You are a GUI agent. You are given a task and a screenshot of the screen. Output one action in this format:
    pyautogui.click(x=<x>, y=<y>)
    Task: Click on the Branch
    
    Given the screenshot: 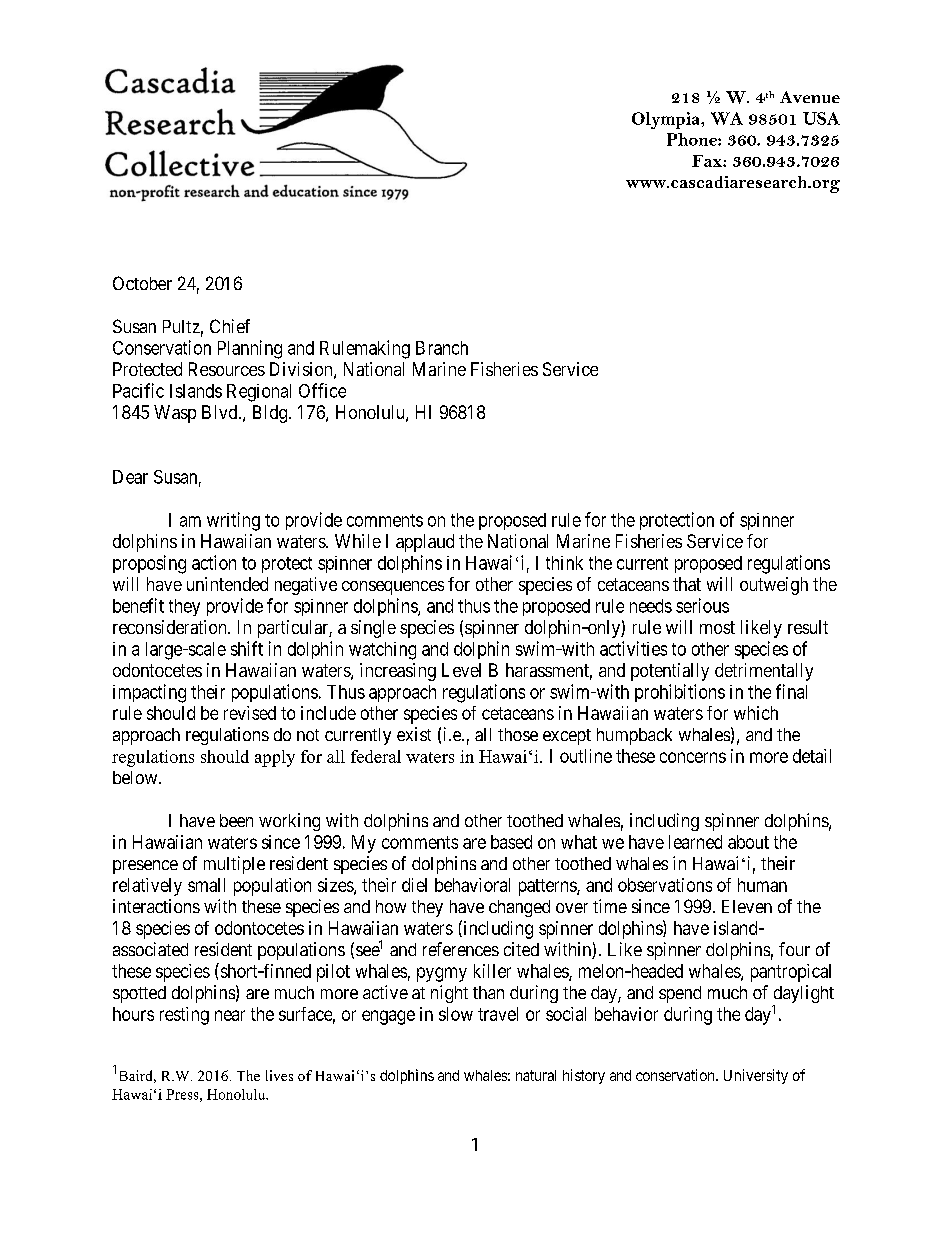 What is the action you would take?
    pyautogui.click(x=442, y=348)
